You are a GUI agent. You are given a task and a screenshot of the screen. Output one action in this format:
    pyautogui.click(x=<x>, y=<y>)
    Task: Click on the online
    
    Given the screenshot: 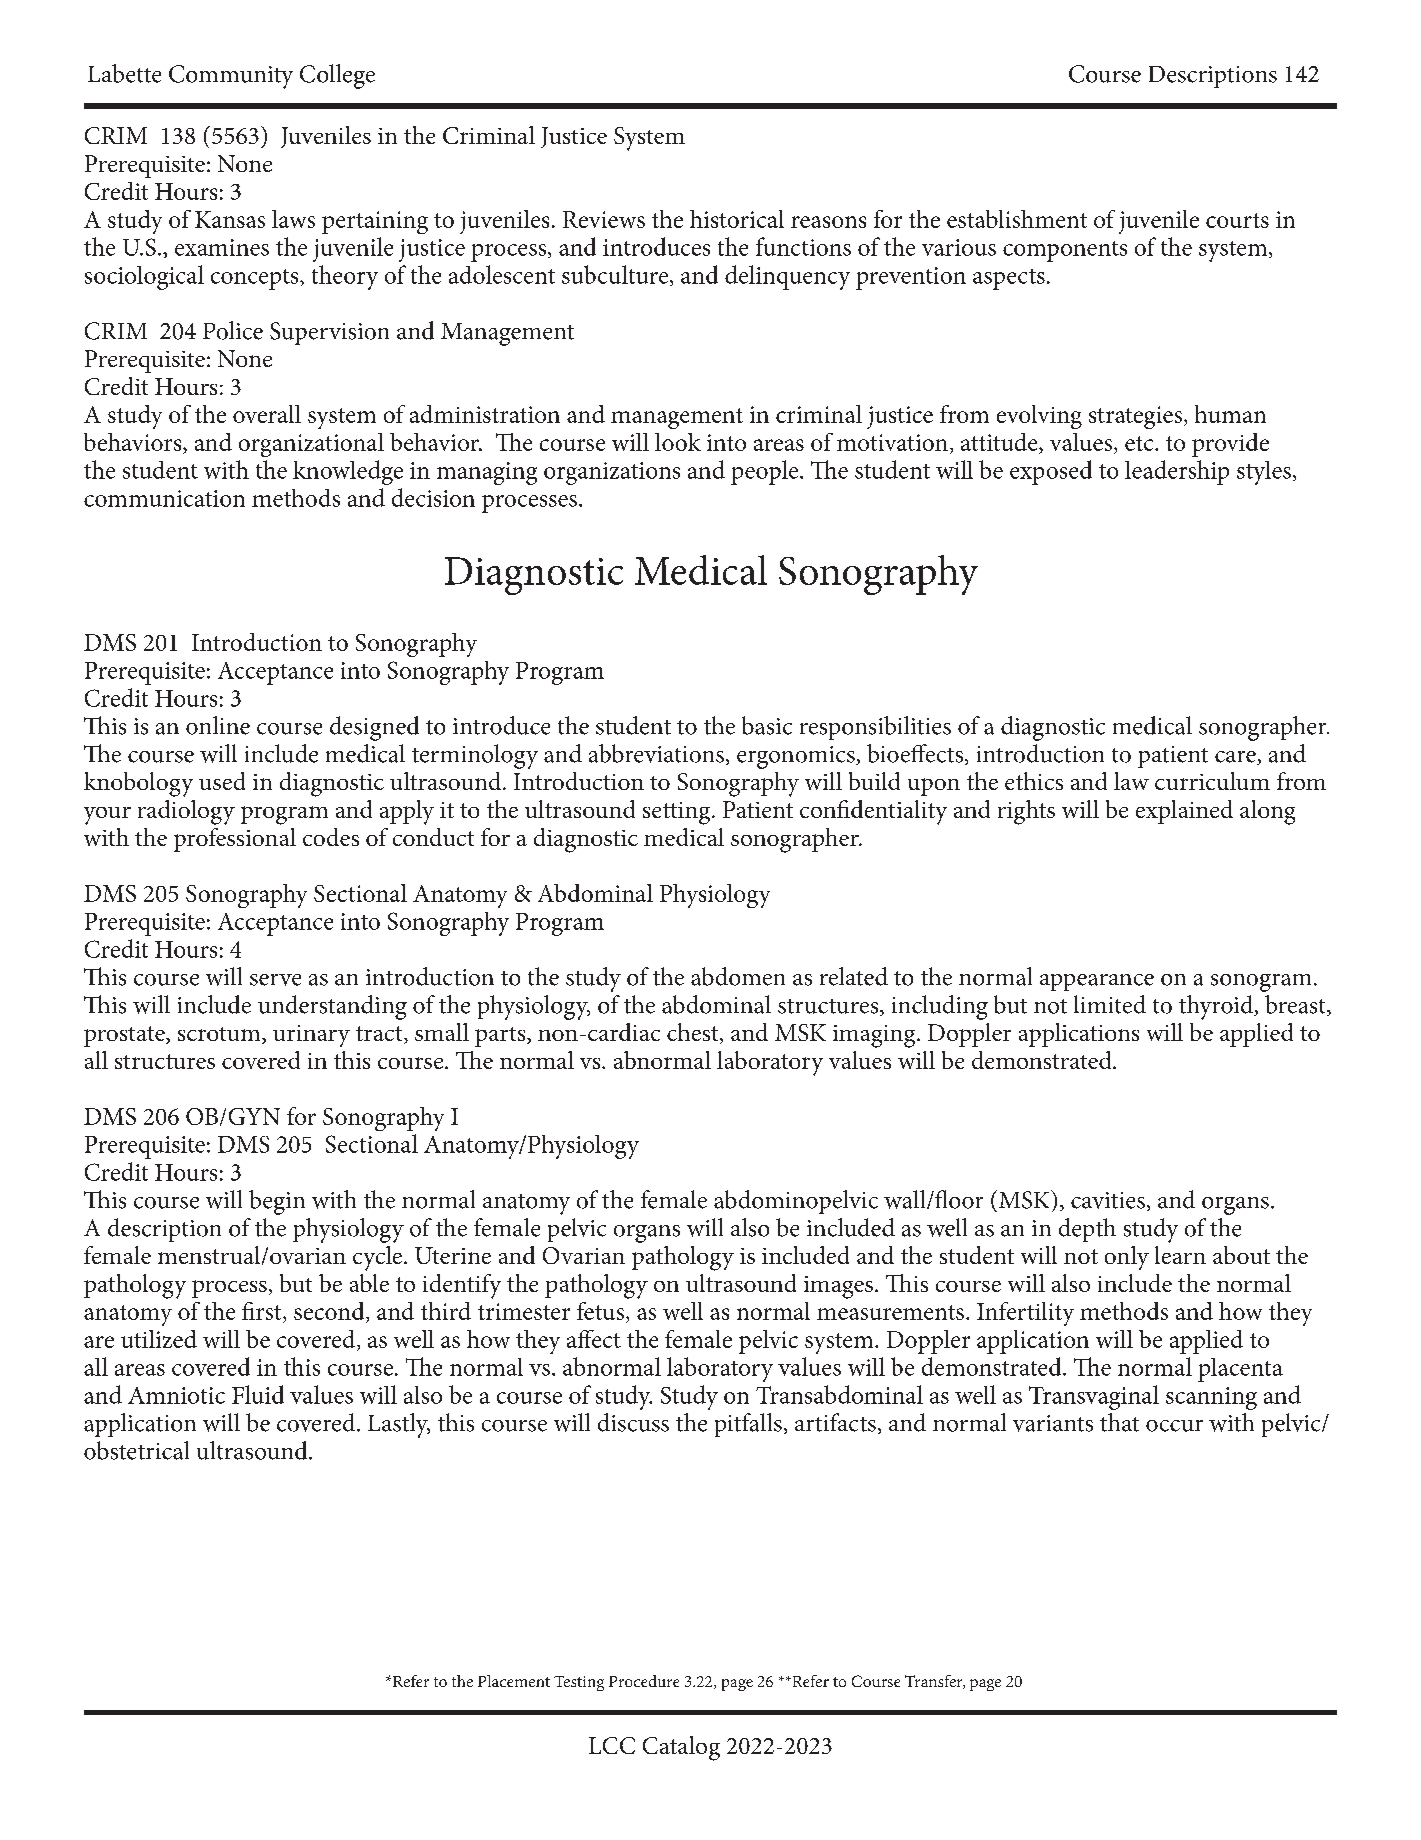 What is the action you would take?
    pyautogui.click(x=218, y=725)
